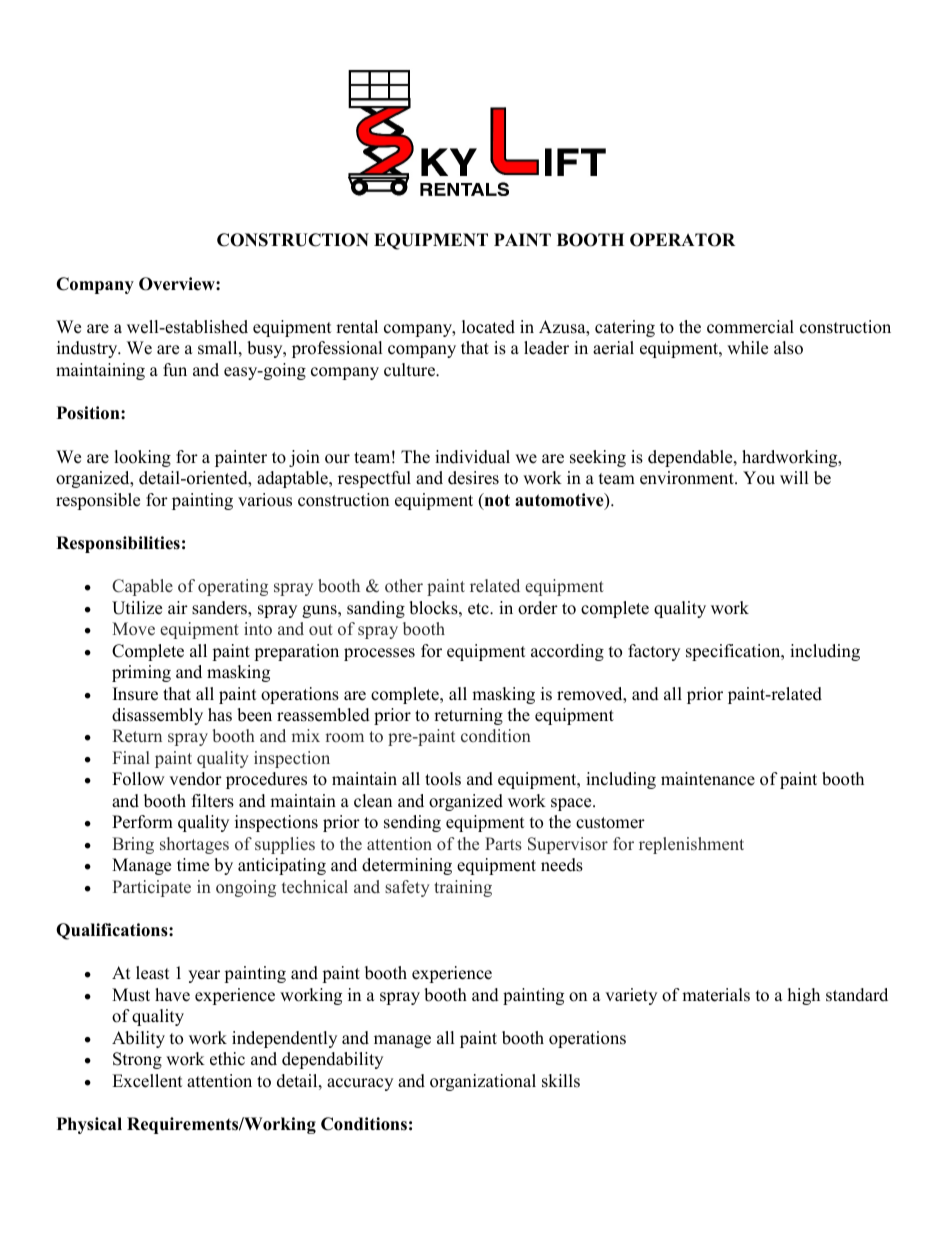 Image resolution: width=952 pixels, height=1233 pixels. What do you see at coordinates (691, 845) in the screenshot?
I see `replenishment` at bounding box center [691, 845].
